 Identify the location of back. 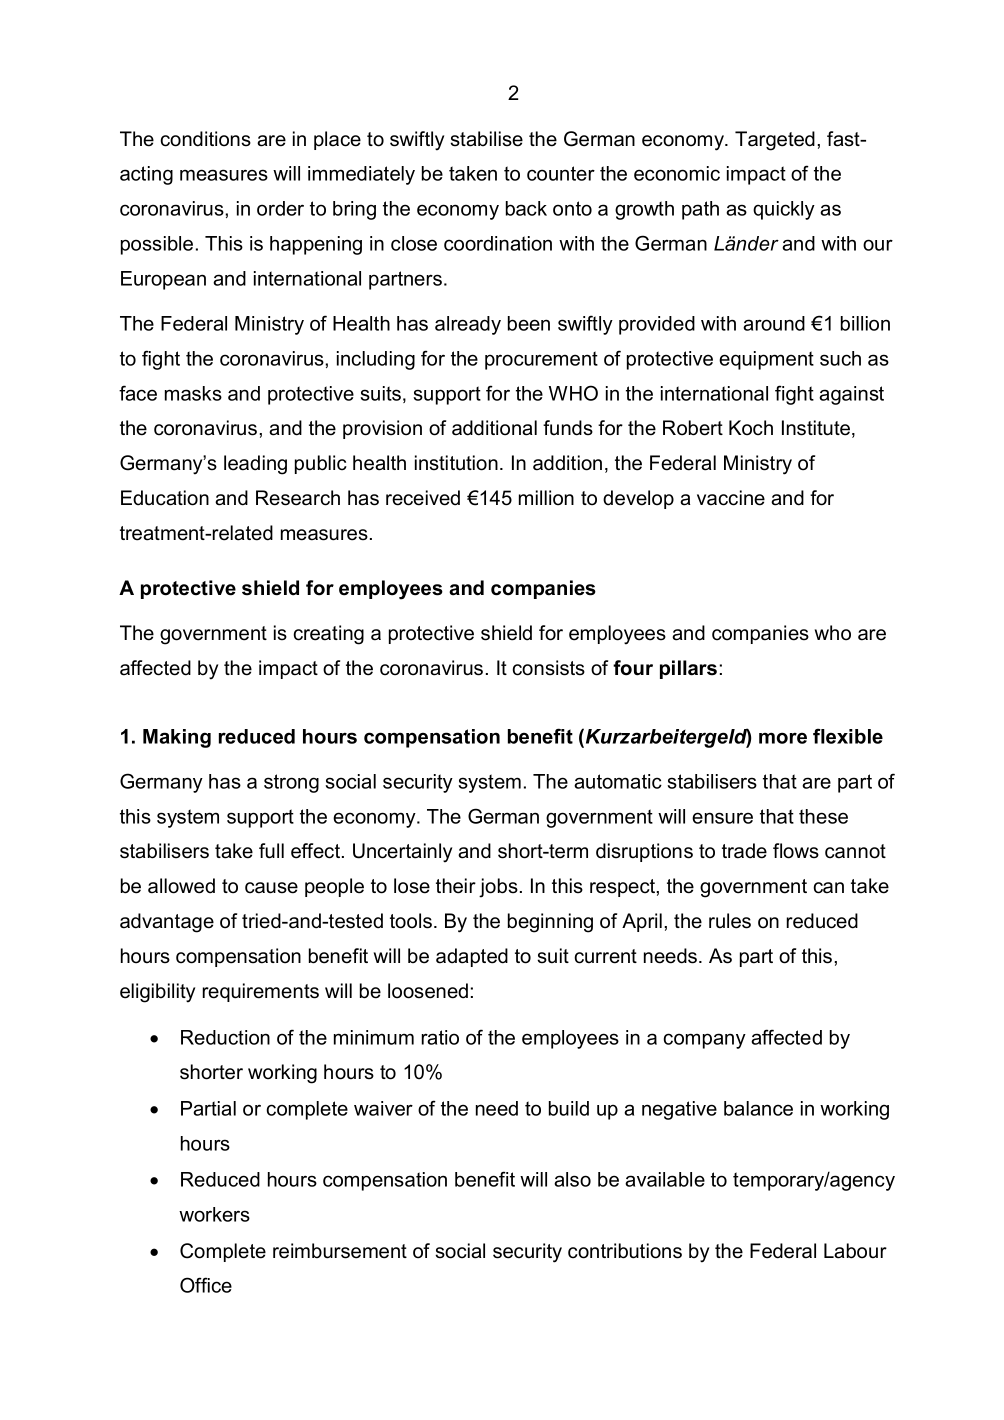
(526, 208).
